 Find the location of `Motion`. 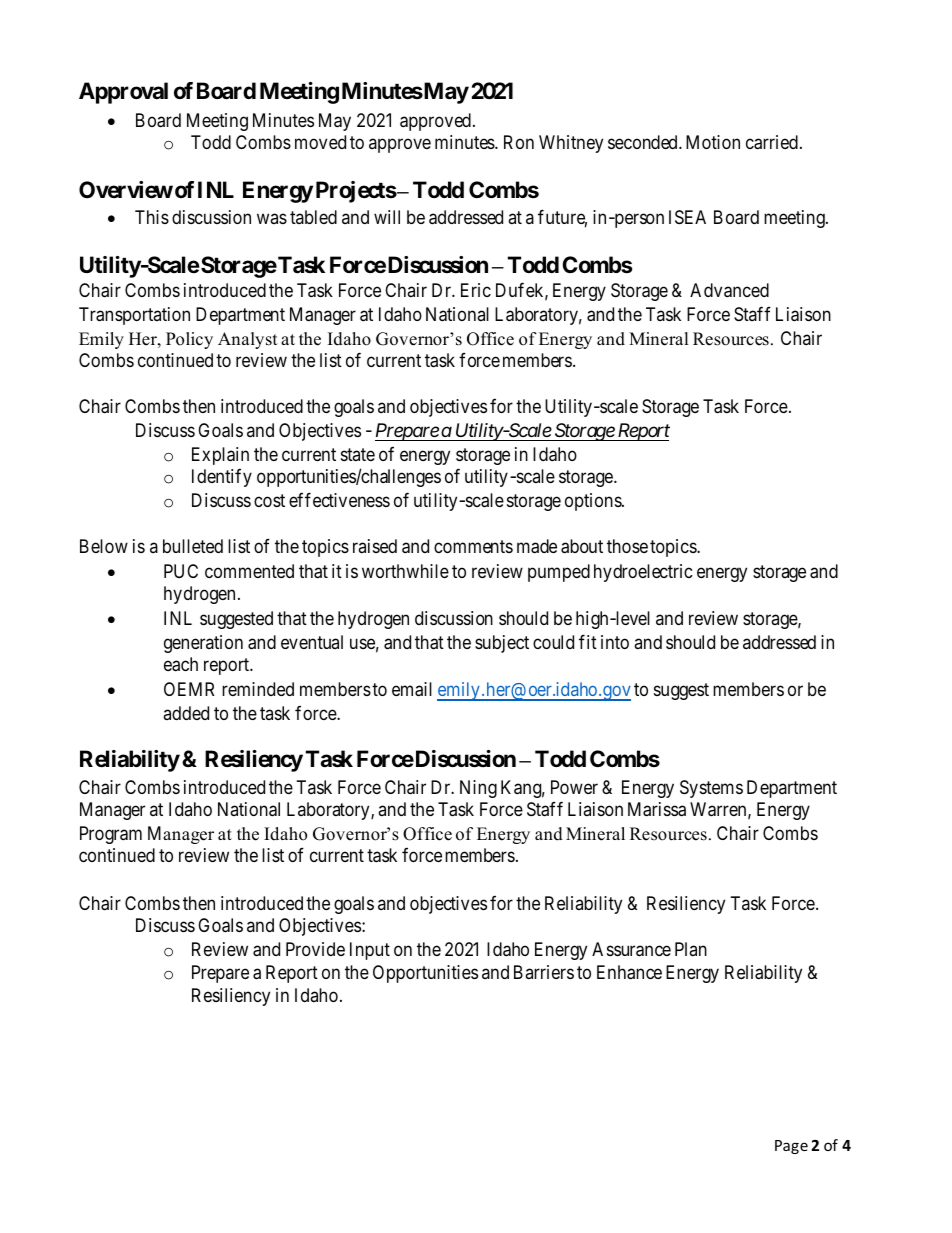

Motion is located at coordinates (713, 142).
